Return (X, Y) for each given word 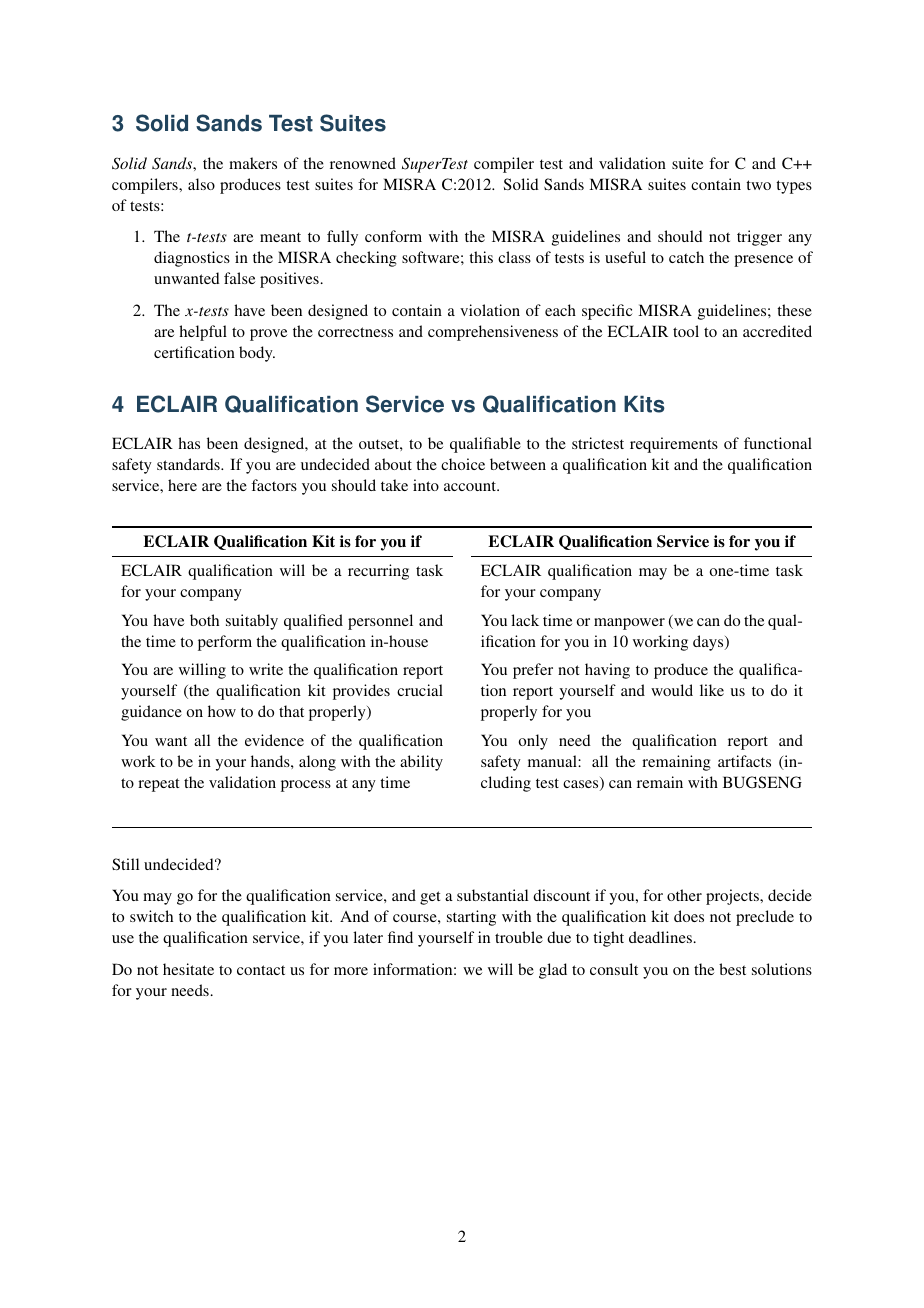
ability (421, 763)
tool (686, 331)
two (758, 185)
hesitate (188, 969)
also (201, 184)
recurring (378, 572)
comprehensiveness (493, 333)
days (709, 643)
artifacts (744, 761)
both (204, 620)
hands (271, 761)
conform (393, 236)
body (257, 354)
